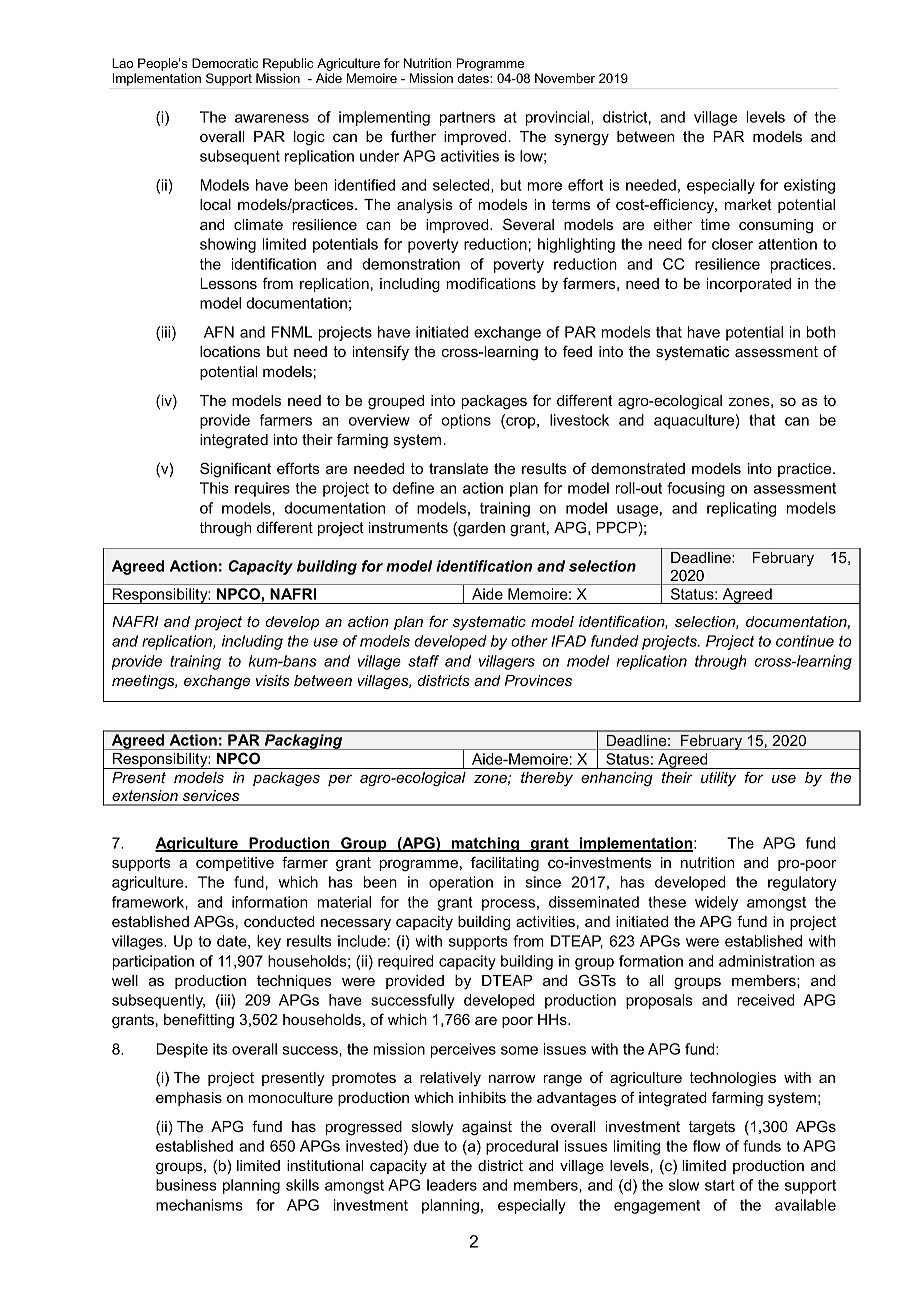 The width and height of the image is (924, 1308). Describe the element at coordinates (186, 1185) in the image. I see `business` at that location.
